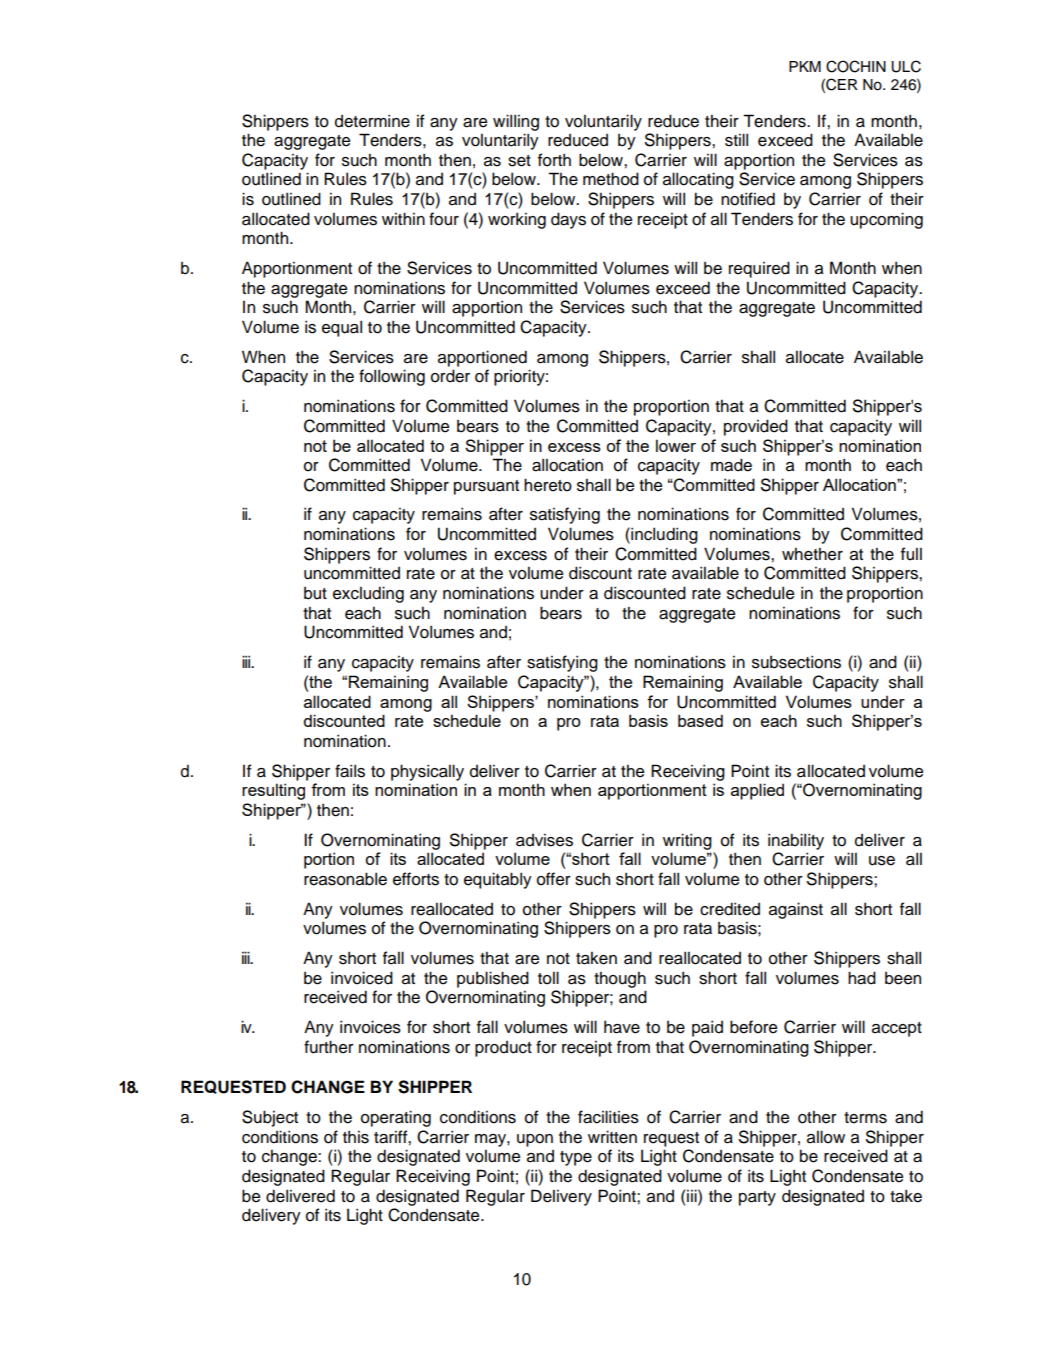 The image size is (1044, 1351). I want to click on excluding, so click(368, 594).
